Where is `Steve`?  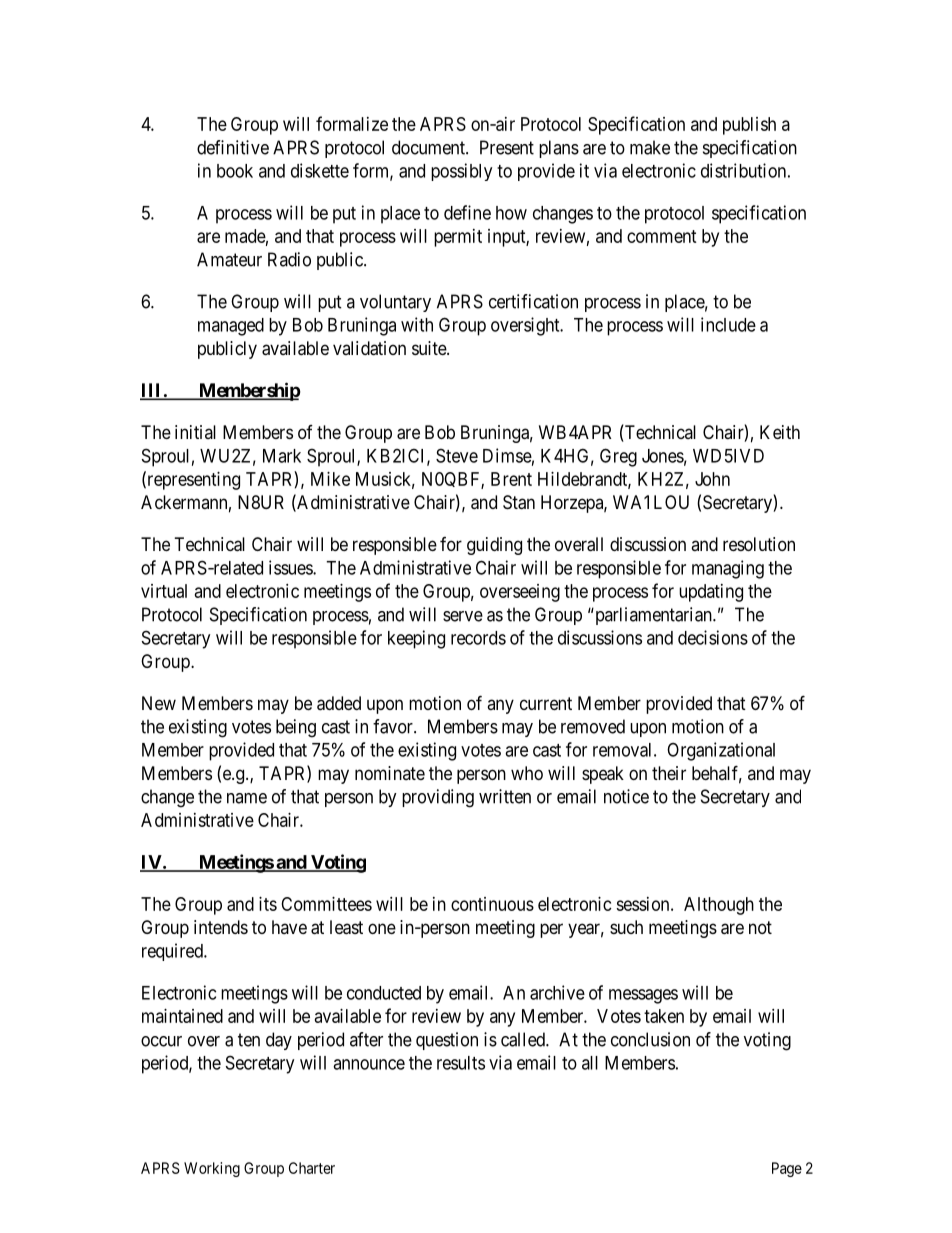
Steve is located at coordinates (457, 455).
